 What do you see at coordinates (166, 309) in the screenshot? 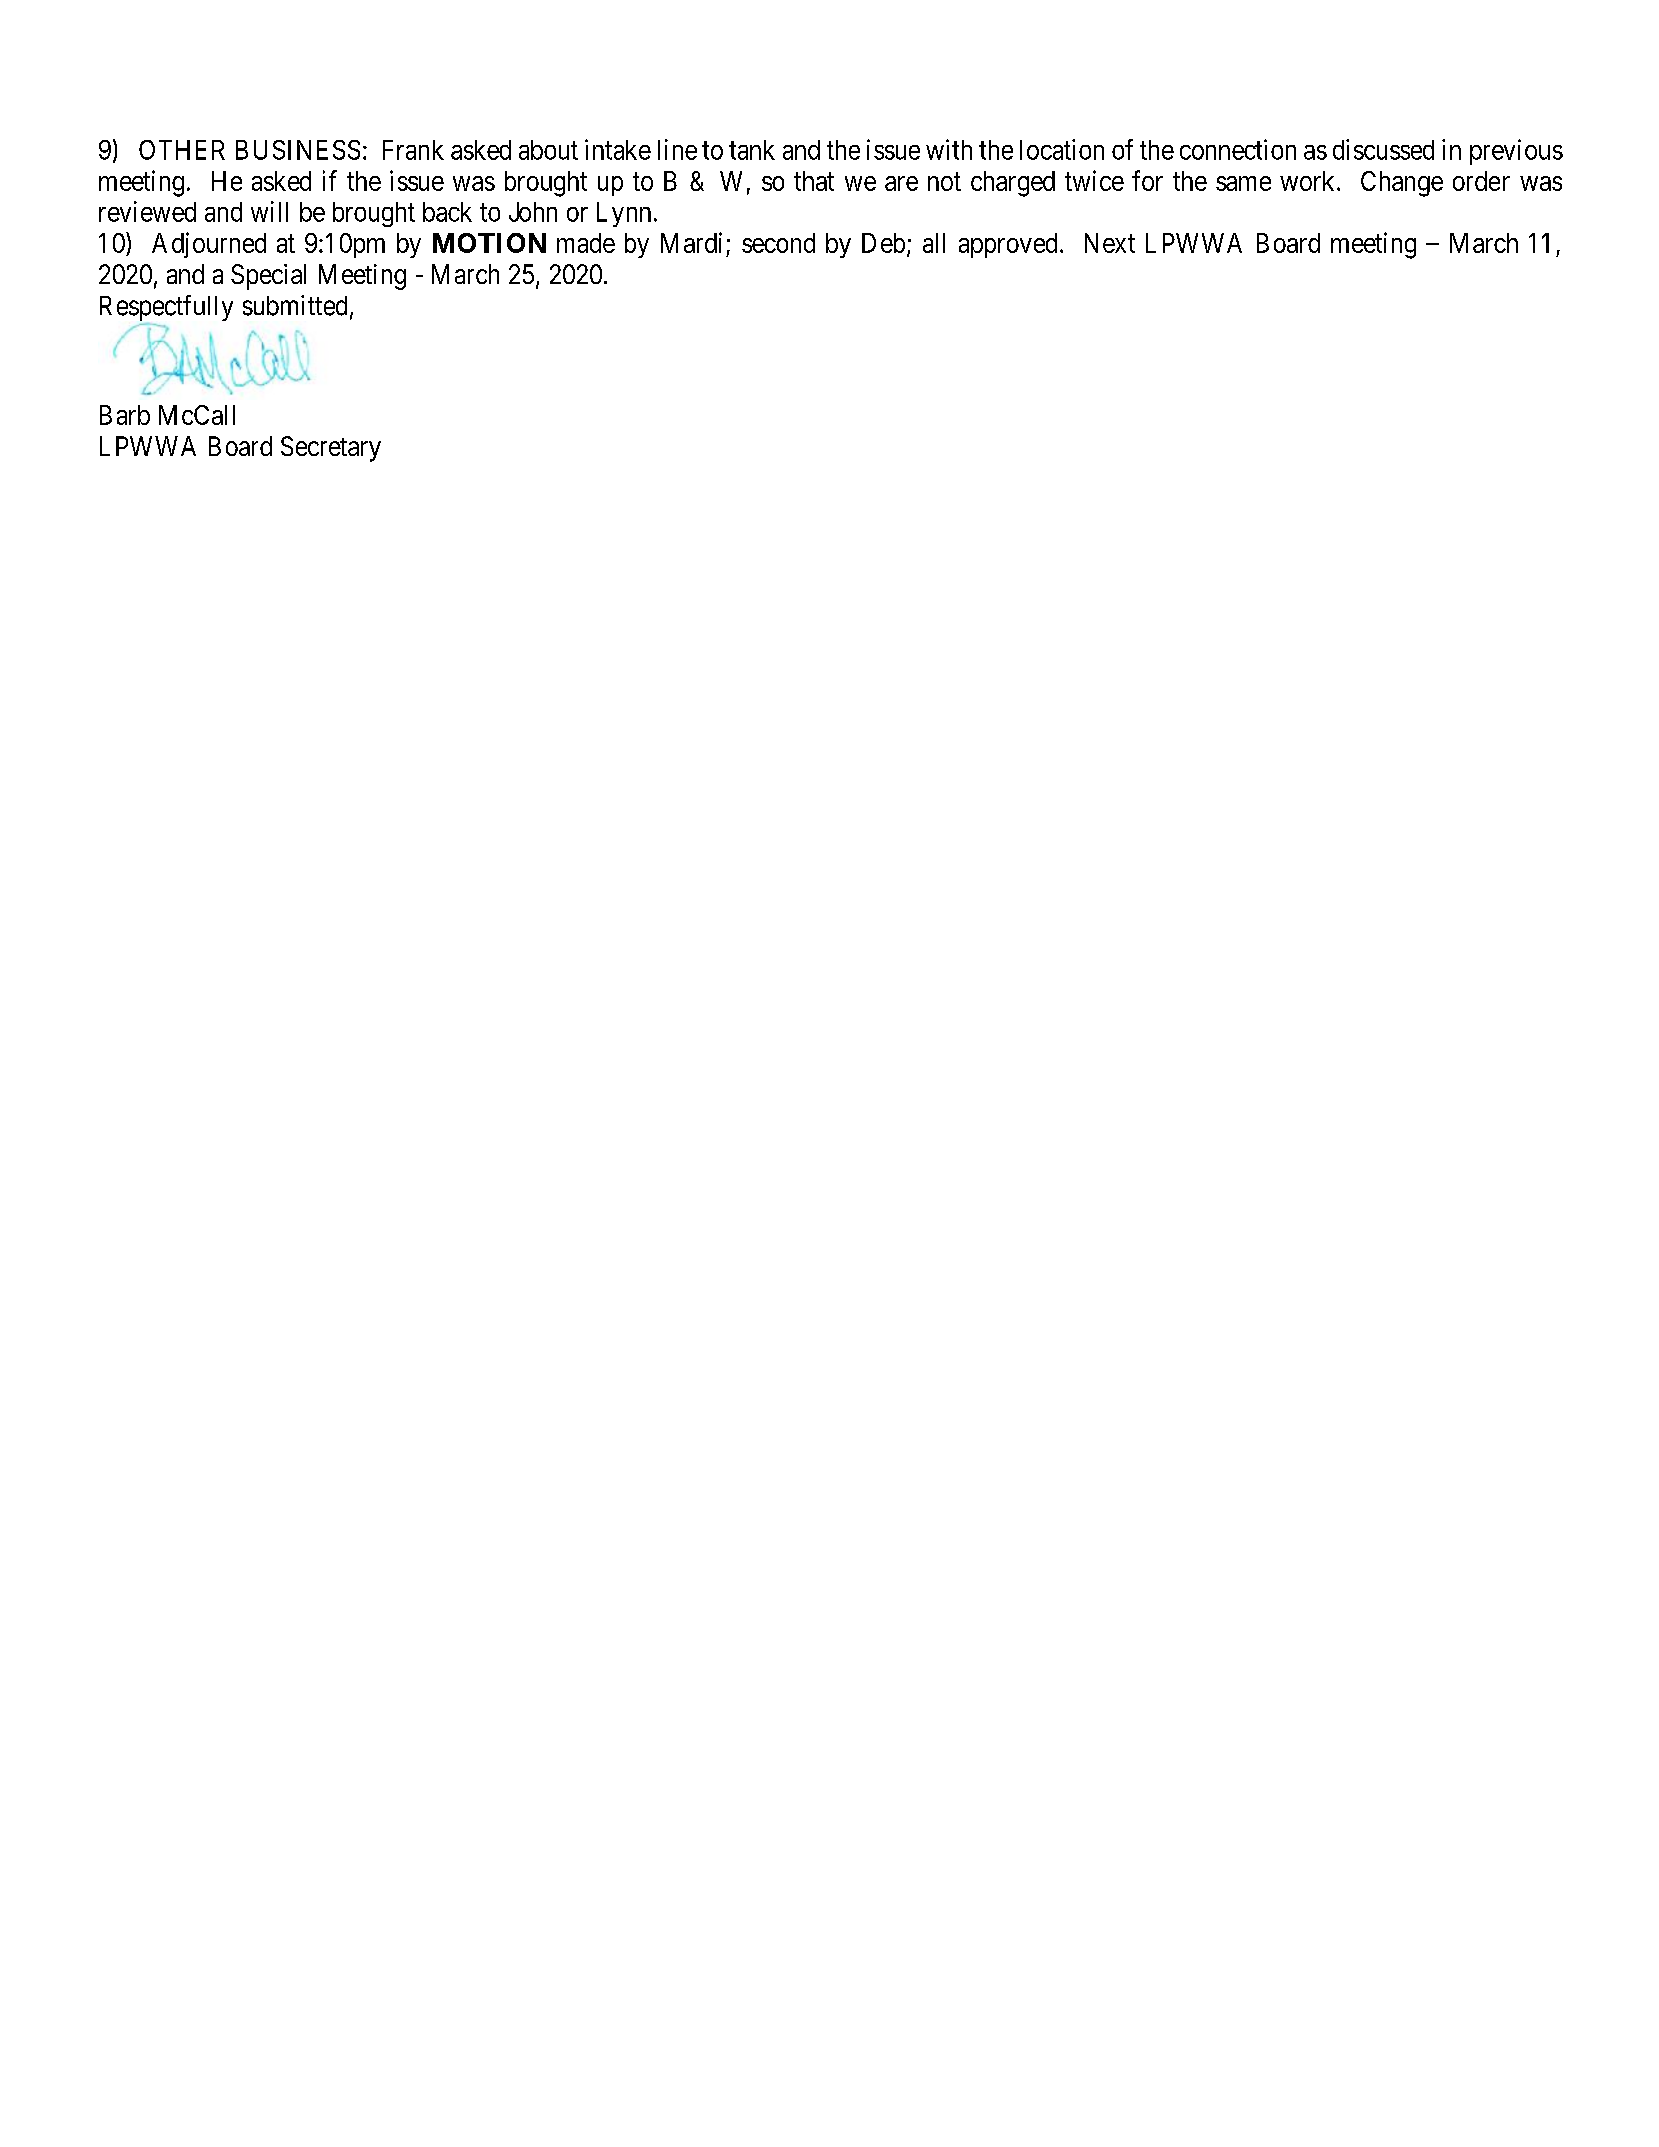
I see `Respectfully` at bounding box center [166, 309].
